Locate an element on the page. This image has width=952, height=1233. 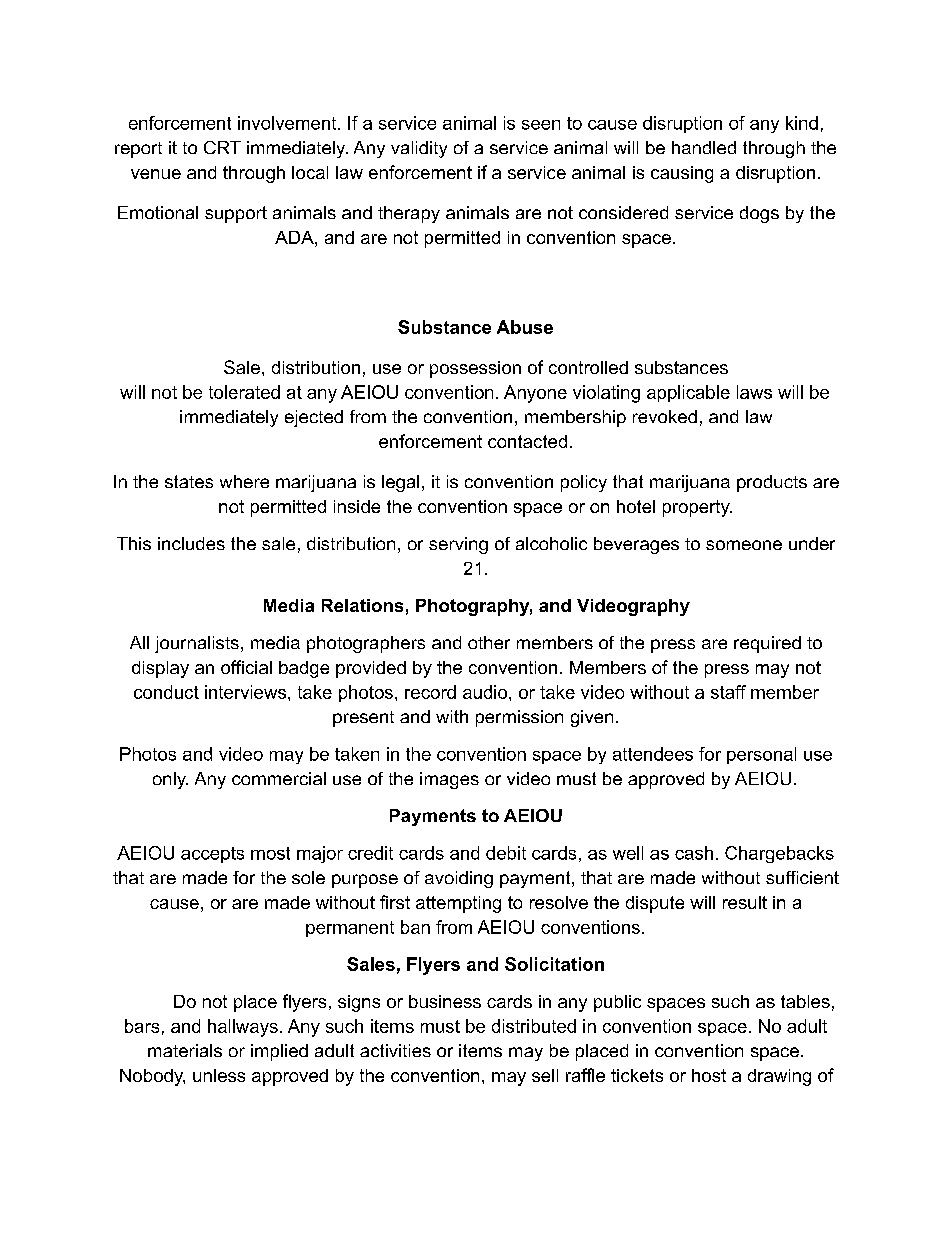
products is located at coordinates (772, 483).
